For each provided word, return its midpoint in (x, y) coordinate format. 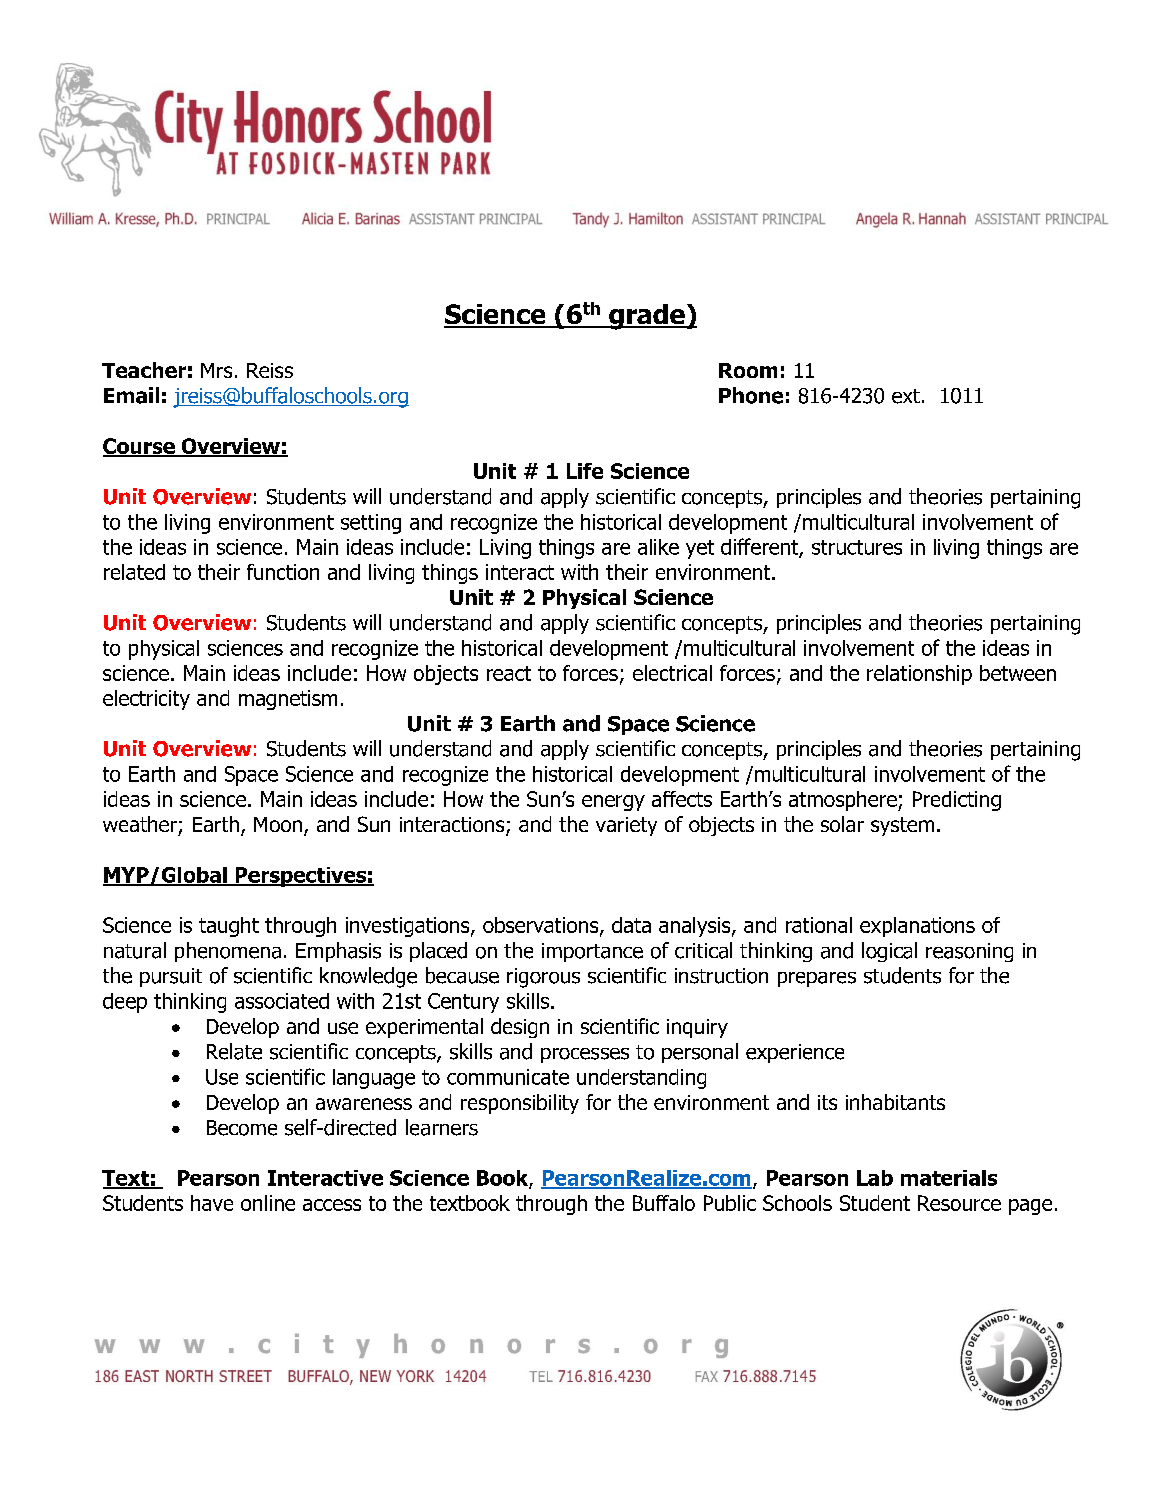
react (509, 673)
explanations (917, 927)
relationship (919, 675)
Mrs (216, 370)
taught (229, 927)
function (283, 572)
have (212, 1203)
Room (748, 370)
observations (542, 926)
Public (730, 1203)
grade (647, 317)
